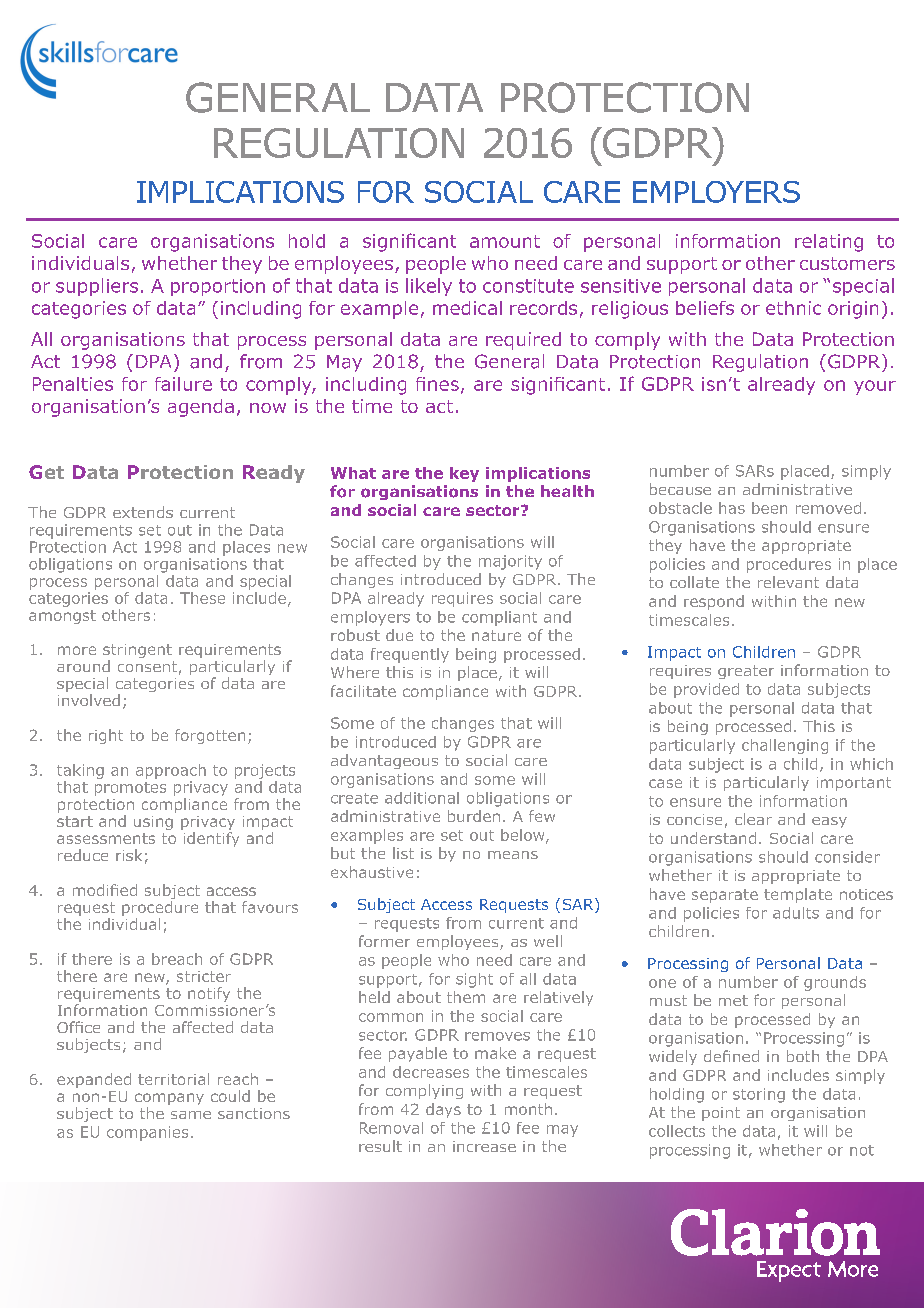 Image resolution: width=924 pixels, height=1308 pixels. I want to click on frequently, so click(410, 655).
